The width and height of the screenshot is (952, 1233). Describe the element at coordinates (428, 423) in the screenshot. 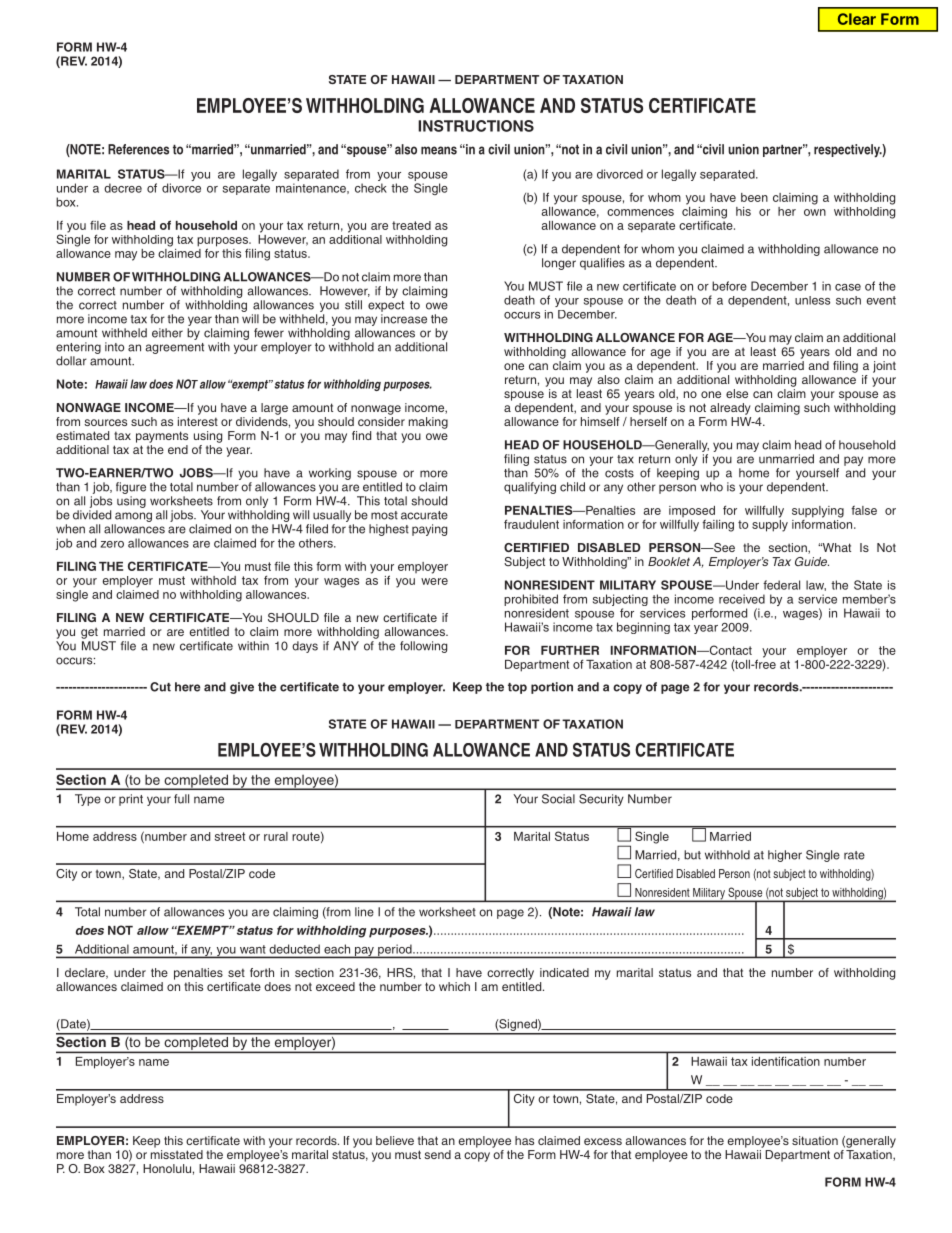

I see `making` at that location.
